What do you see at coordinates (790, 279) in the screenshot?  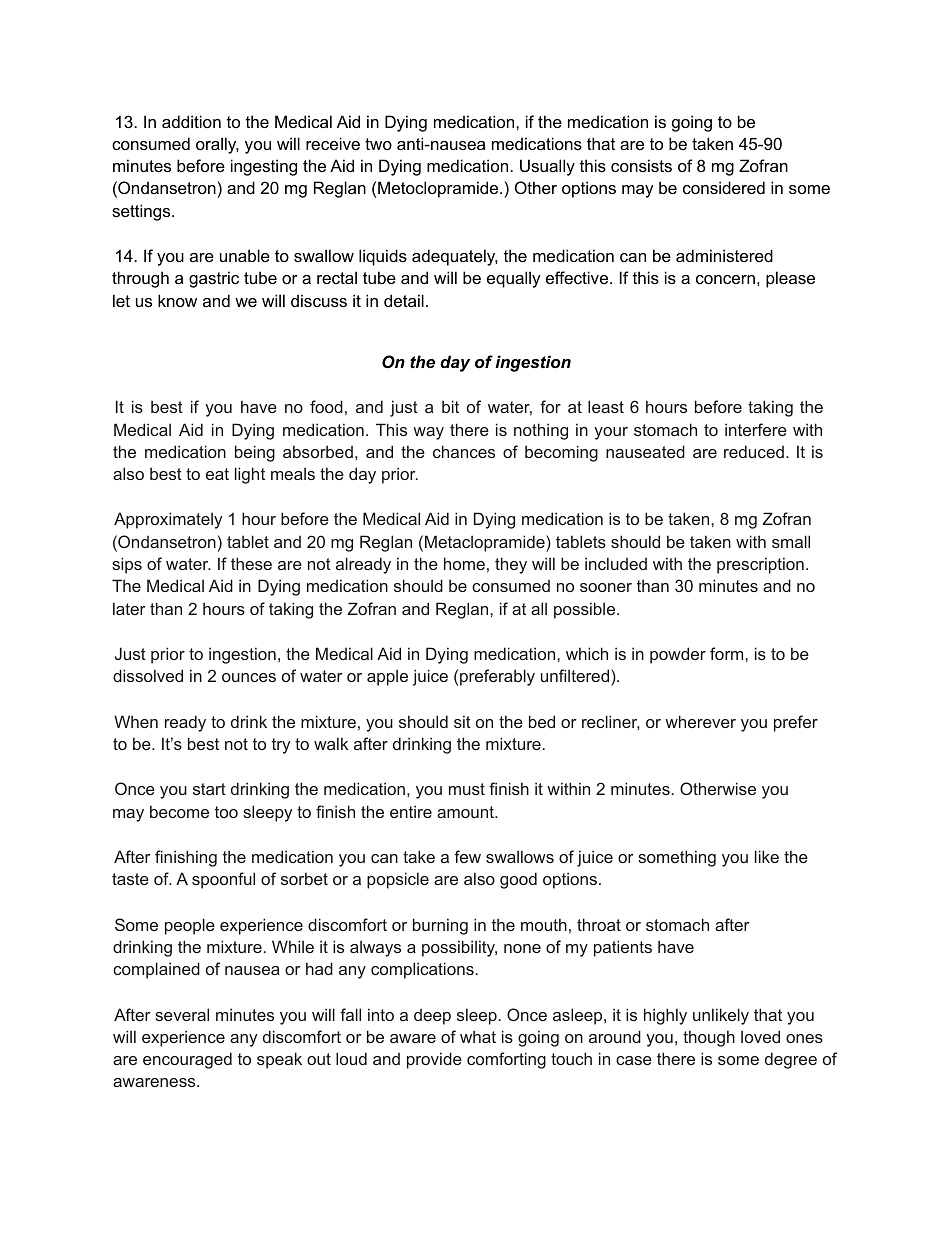 I see `please` at bounding box center [790, 279].
